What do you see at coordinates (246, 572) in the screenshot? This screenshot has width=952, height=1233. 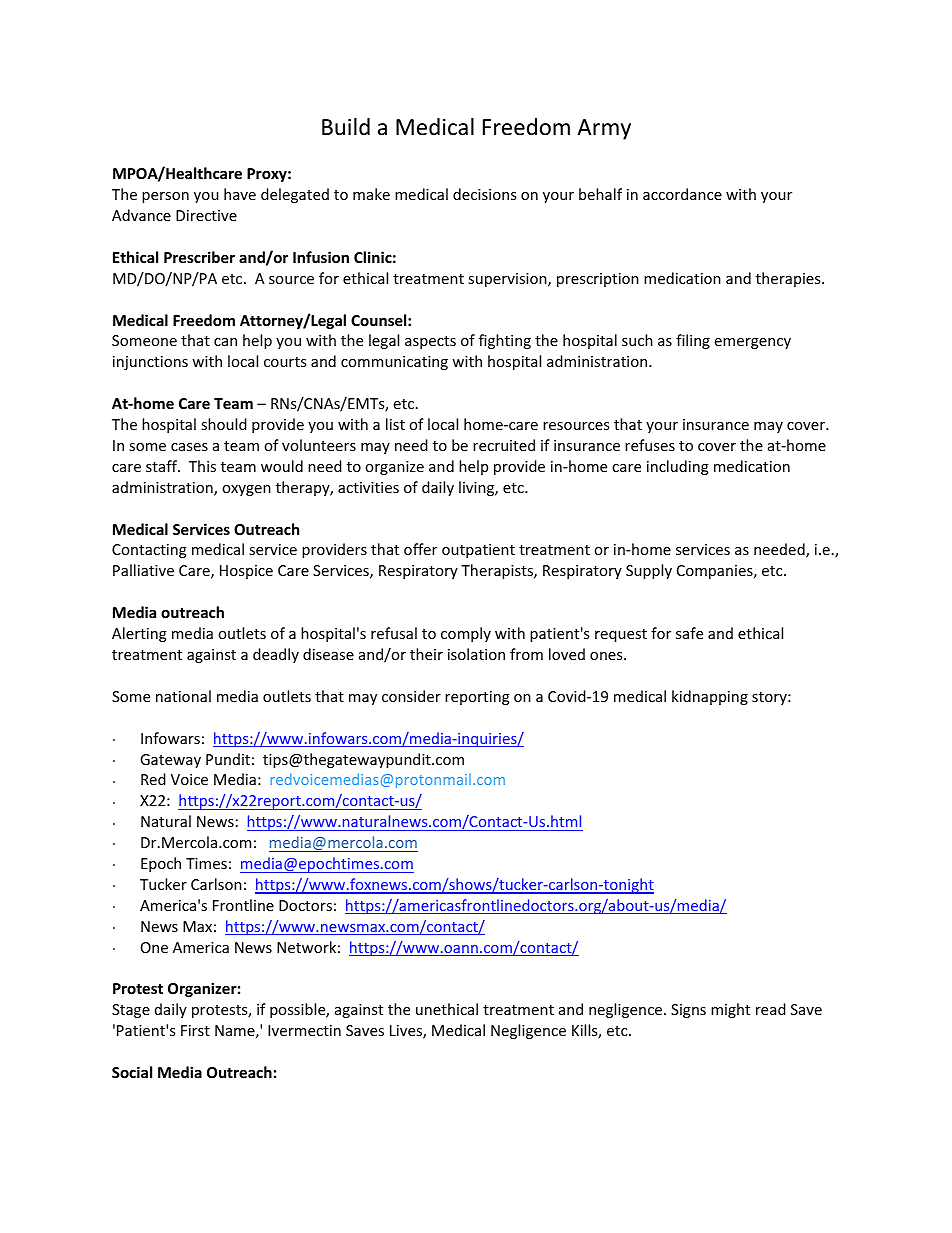 I see `Hospice` at bounding box center [246, 572].
